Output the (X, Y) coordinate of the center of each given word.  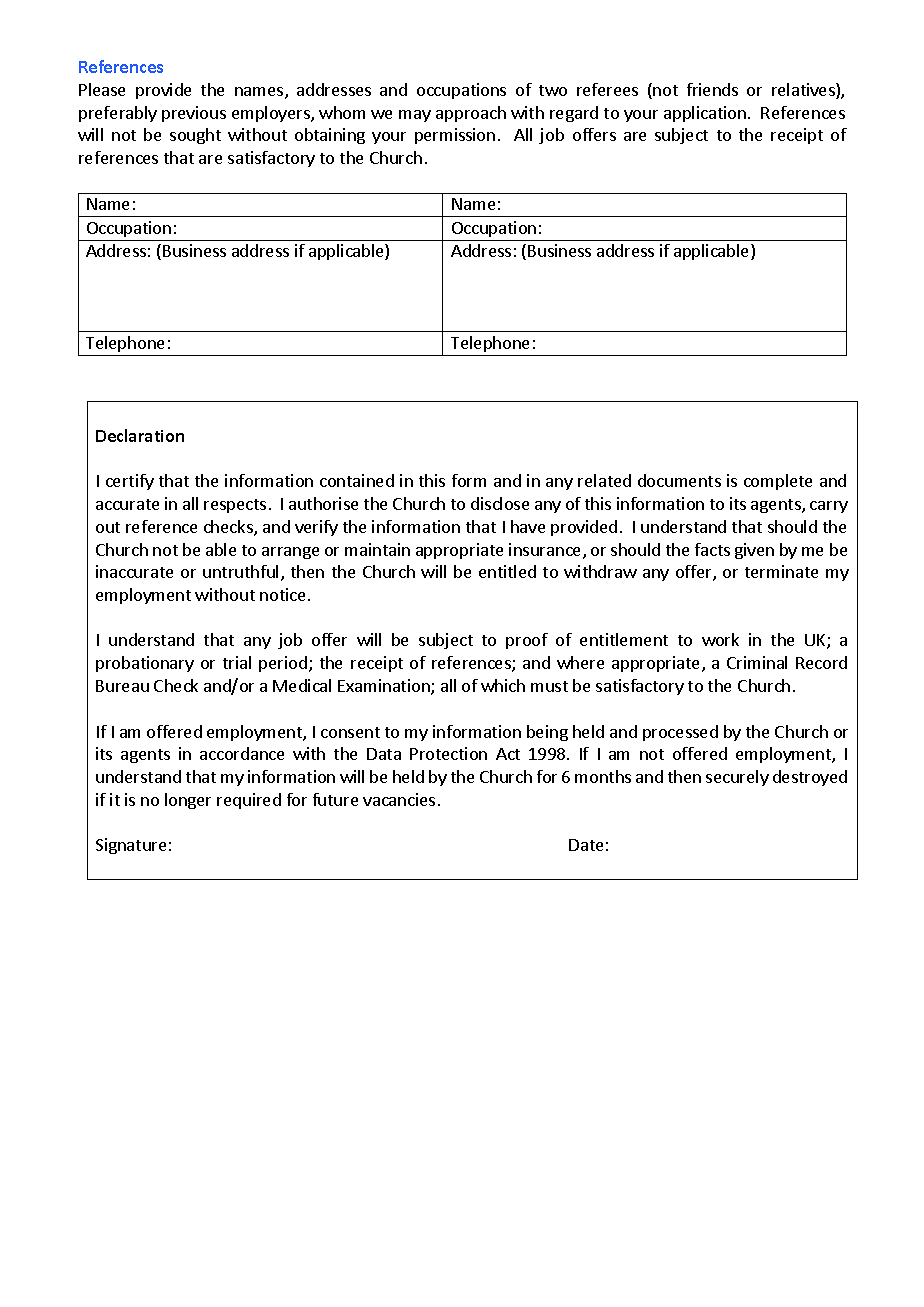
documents (679, 480)
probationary (145, 664)
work (720, 639)
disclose (500, 503)
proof (527, 641)
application (705, 114)
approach (471, 114)
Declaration (140, 435)
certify (130, 482)
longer (188, 801)
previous (194, 114)
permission (455, 136)
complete (778, 482)
